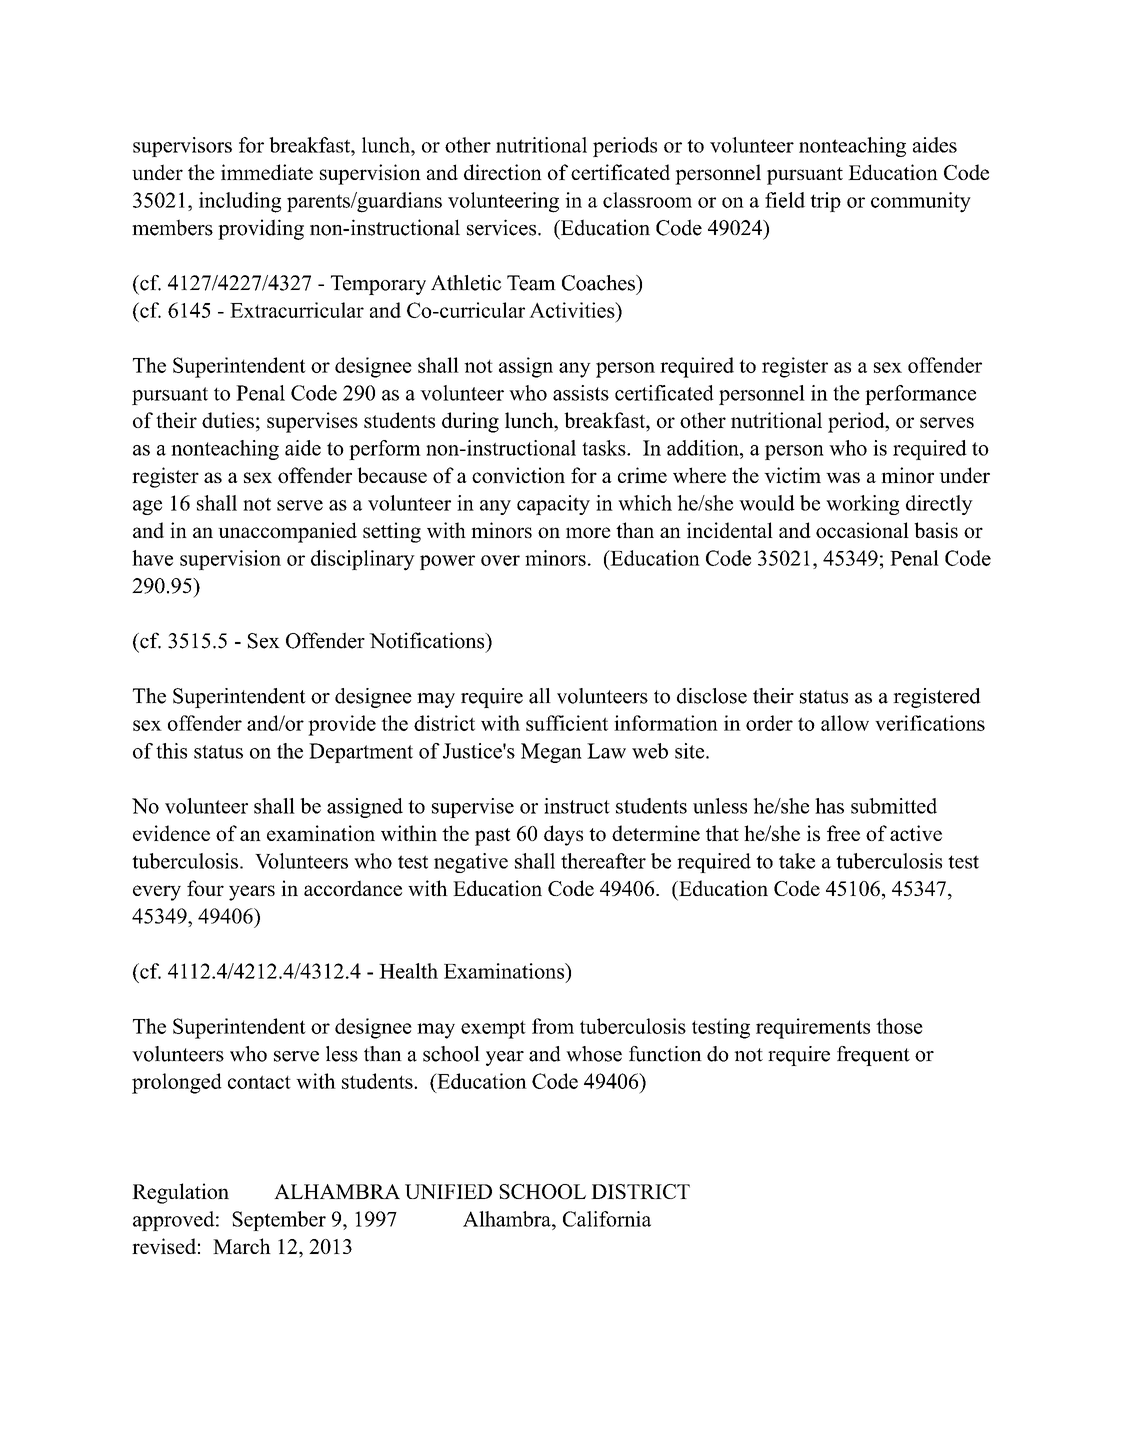  Describe the element at coordinates (287, 532) in the screenshot. I see `unaccompanied` at that location.
